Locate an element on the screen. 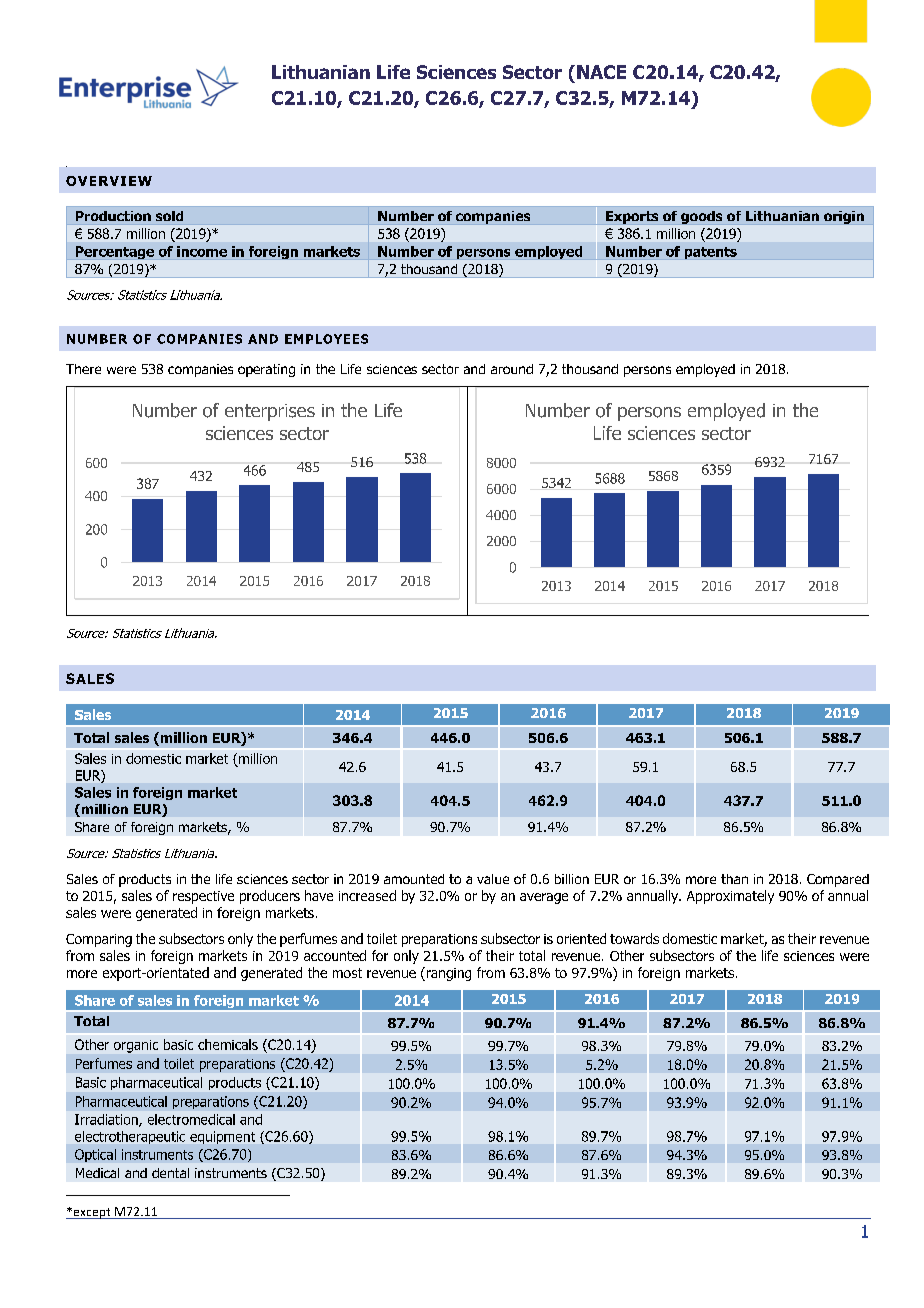  Approximately is located at coordinates (730, 897).
